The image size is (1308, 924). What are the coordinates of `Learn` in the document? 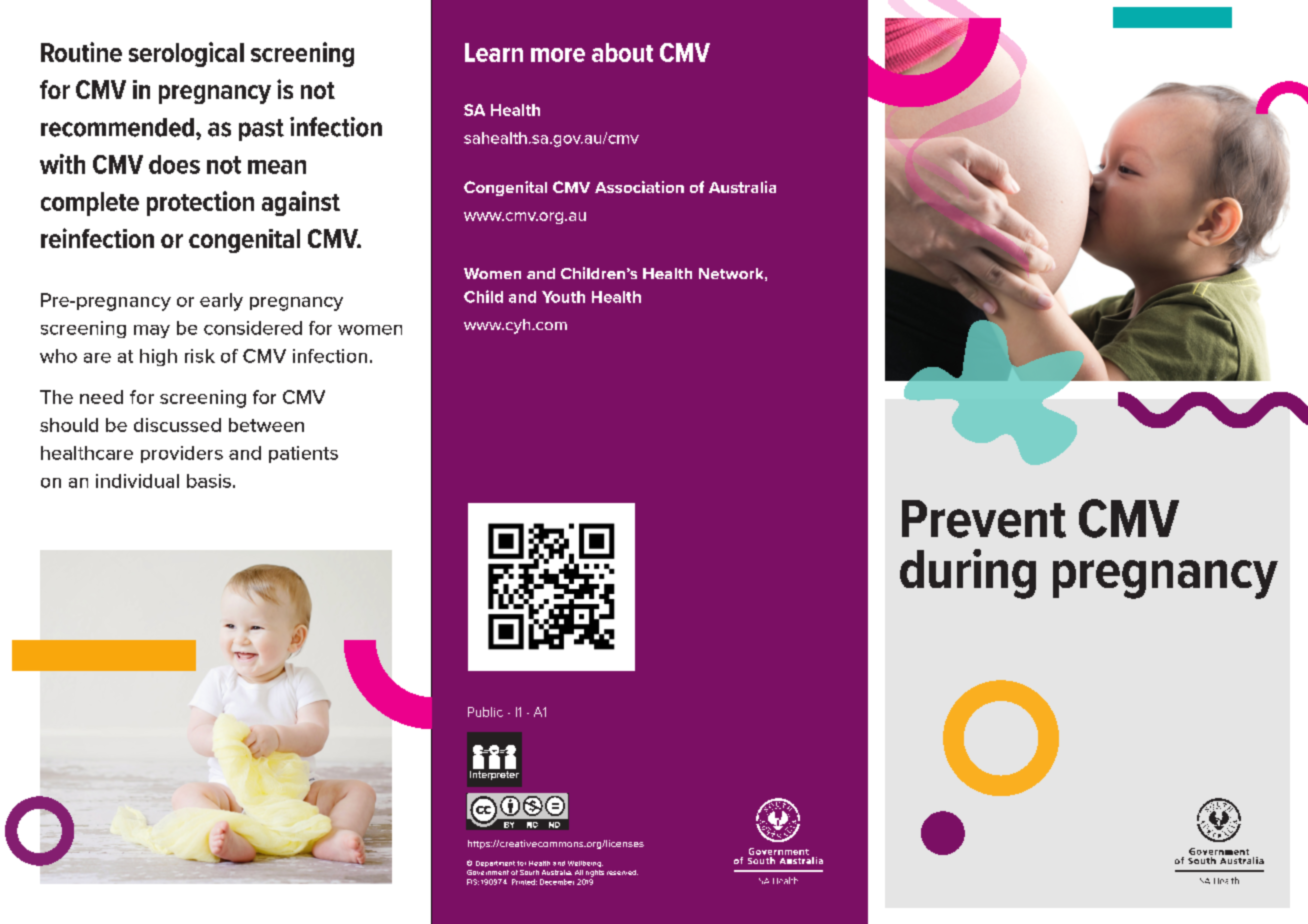 It's located at (494, 52).
